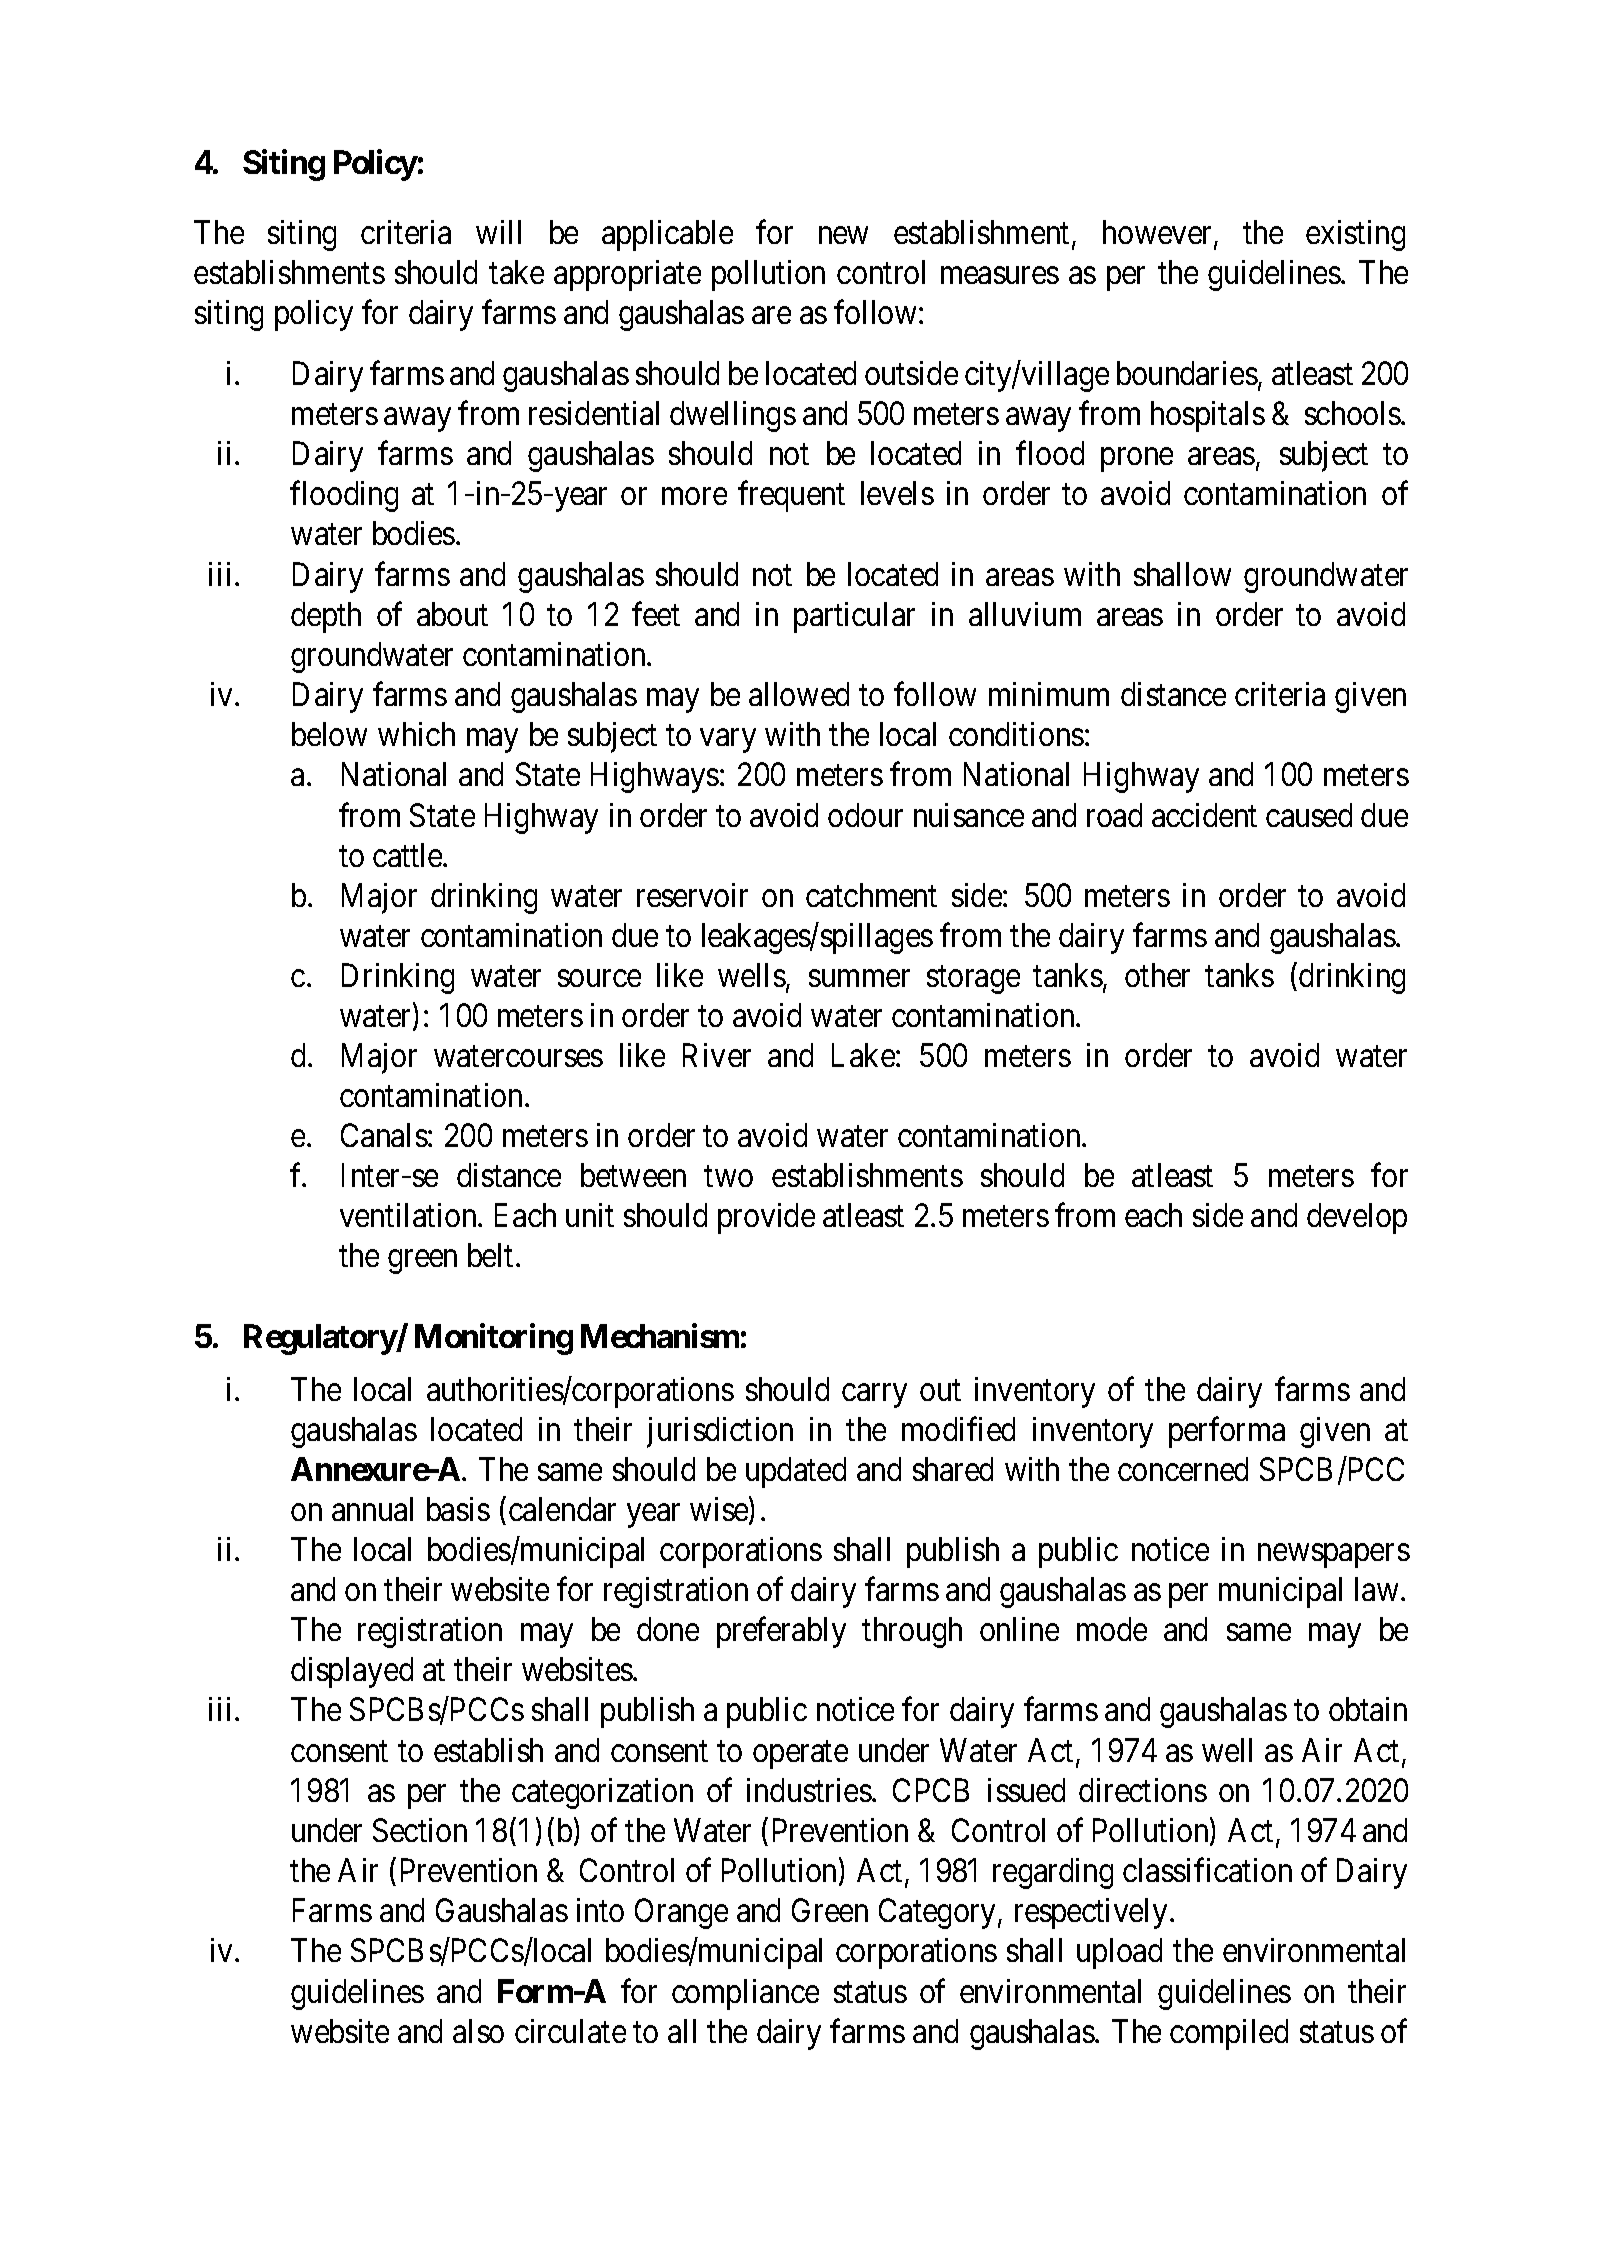 The width and height of the document is (1602, 2266). I want to click on cattle, so click(408, 855).
